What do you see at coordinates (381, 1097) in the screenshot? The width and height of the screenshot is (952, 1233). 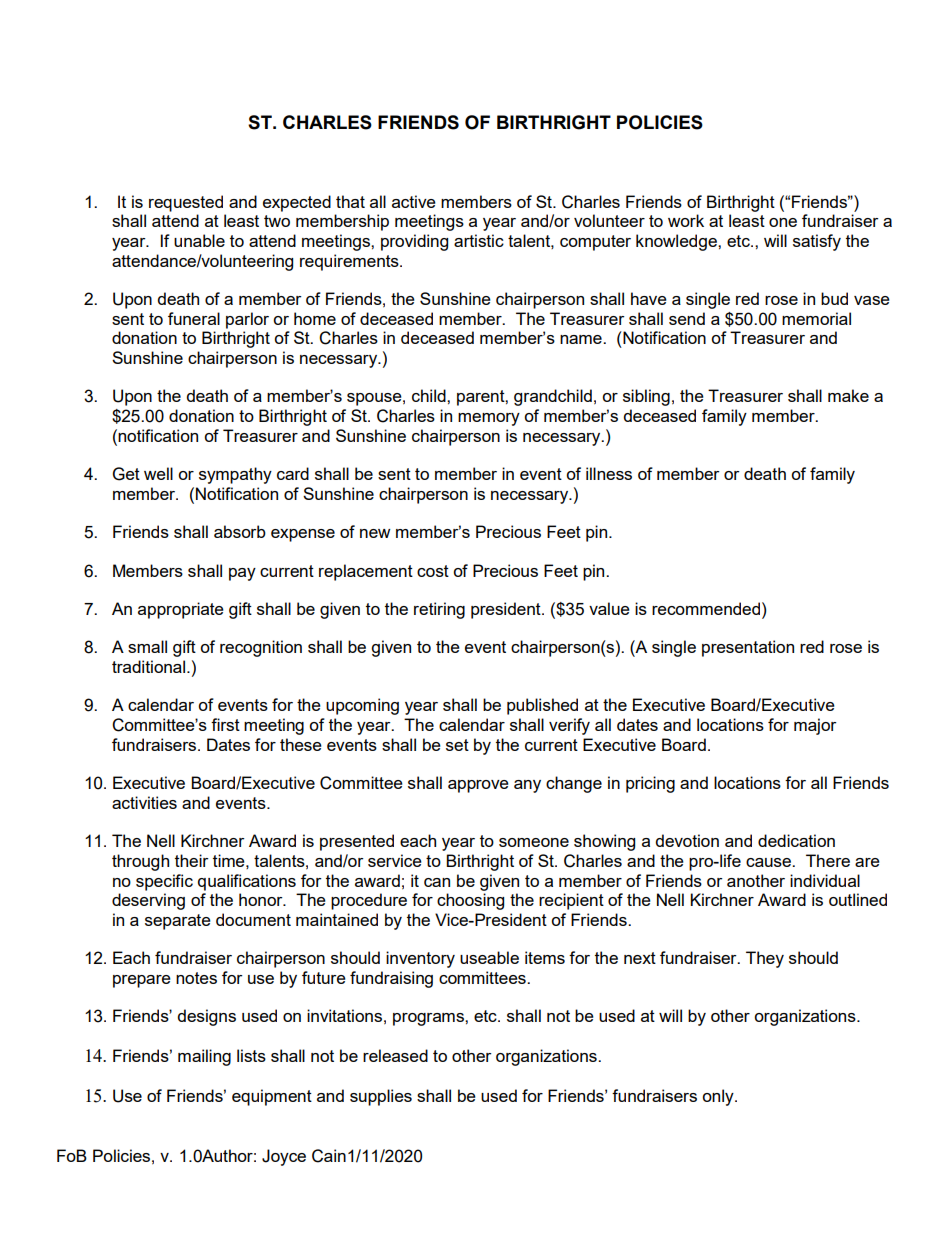 I see `supplies` at bounding box center [381, 1097].
